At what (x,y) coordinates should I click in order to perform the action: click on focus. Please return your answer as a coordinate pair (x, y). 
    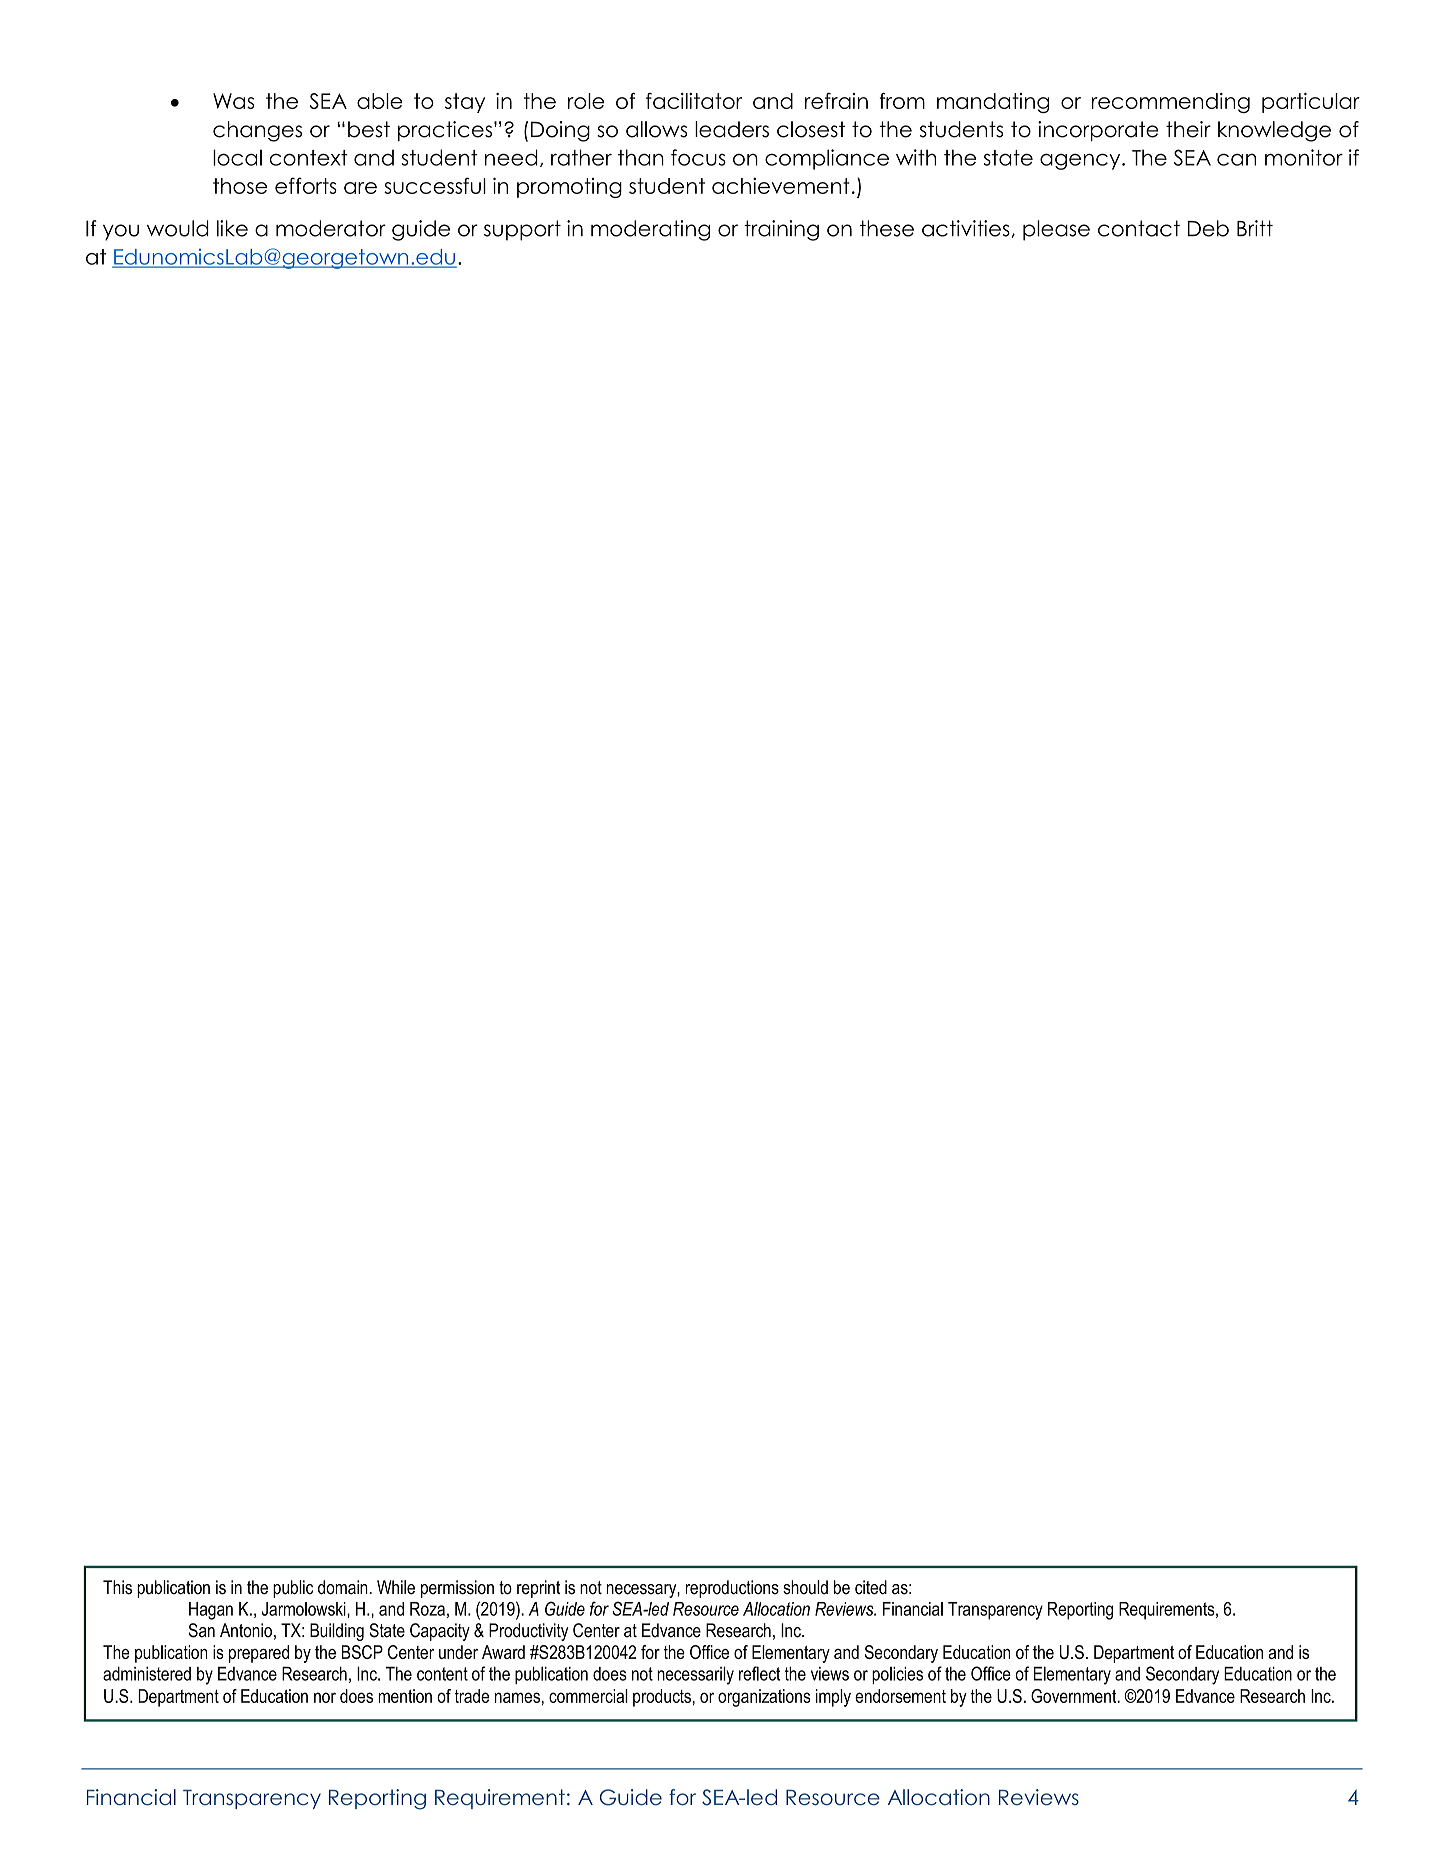
    Looking at the image, I should click on (698, 157).
